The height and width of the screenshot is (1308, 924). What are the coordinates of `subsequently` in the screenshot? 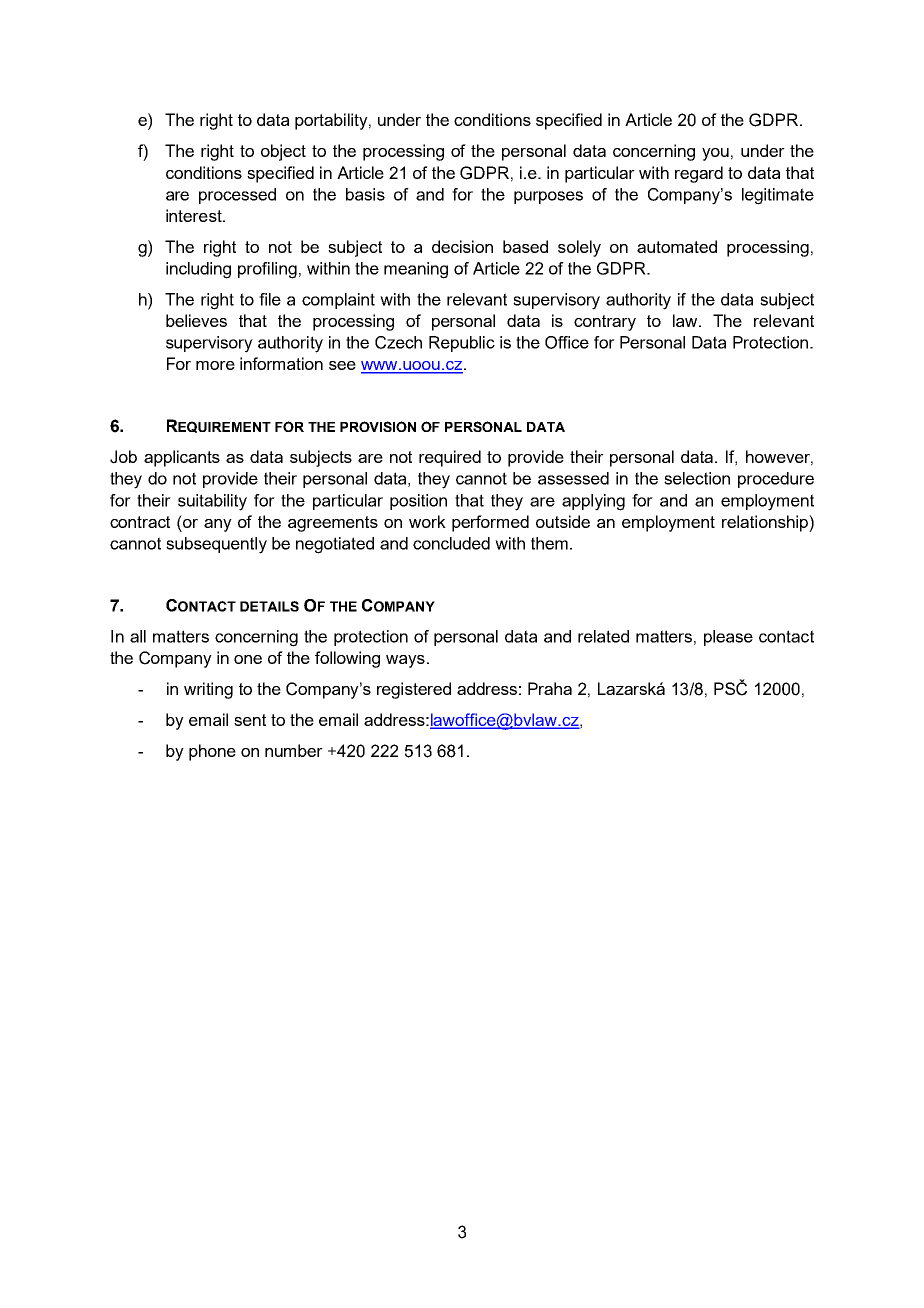 It's located at (216, 545).
